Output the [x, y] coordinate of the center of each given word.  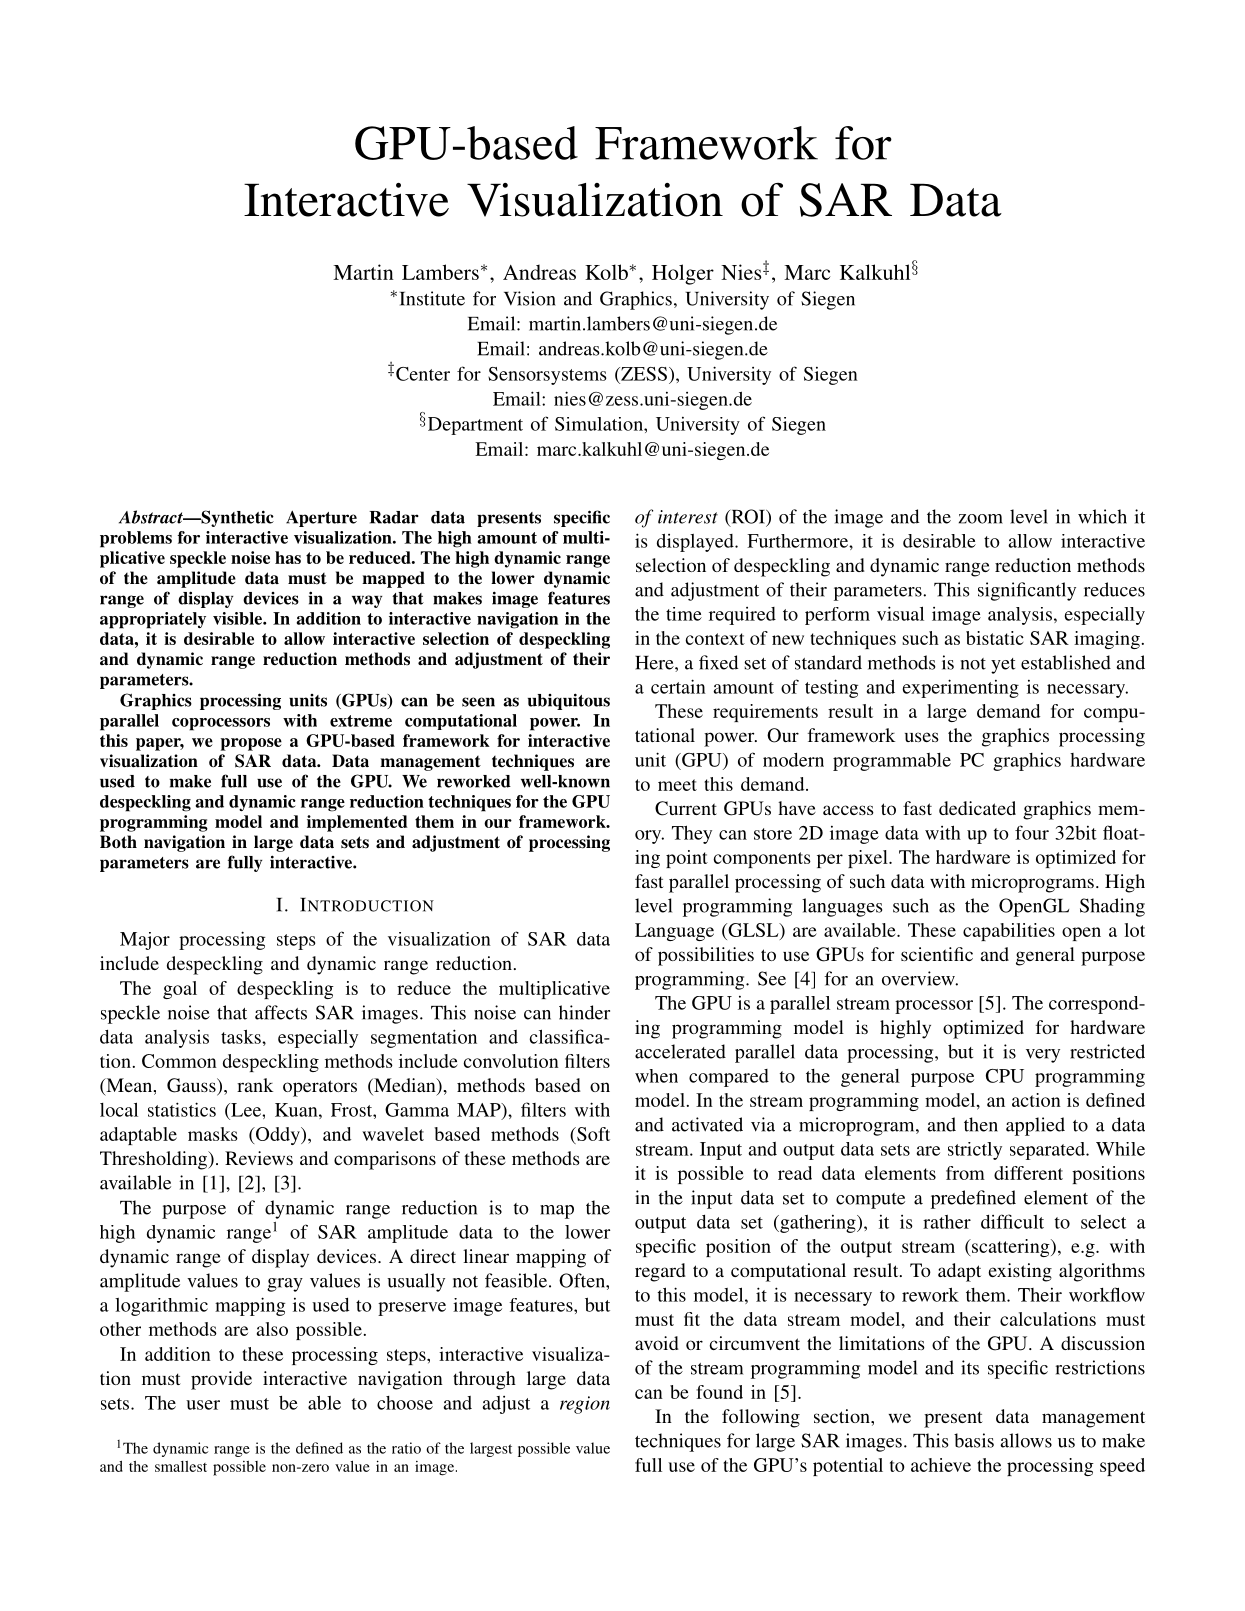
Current [686, 808]
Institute [432, 298]
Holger [683, 274]
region [585, 1405]
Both [118, 842]
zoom [981, 519]
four [1032, 832]
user [203, 1405]
